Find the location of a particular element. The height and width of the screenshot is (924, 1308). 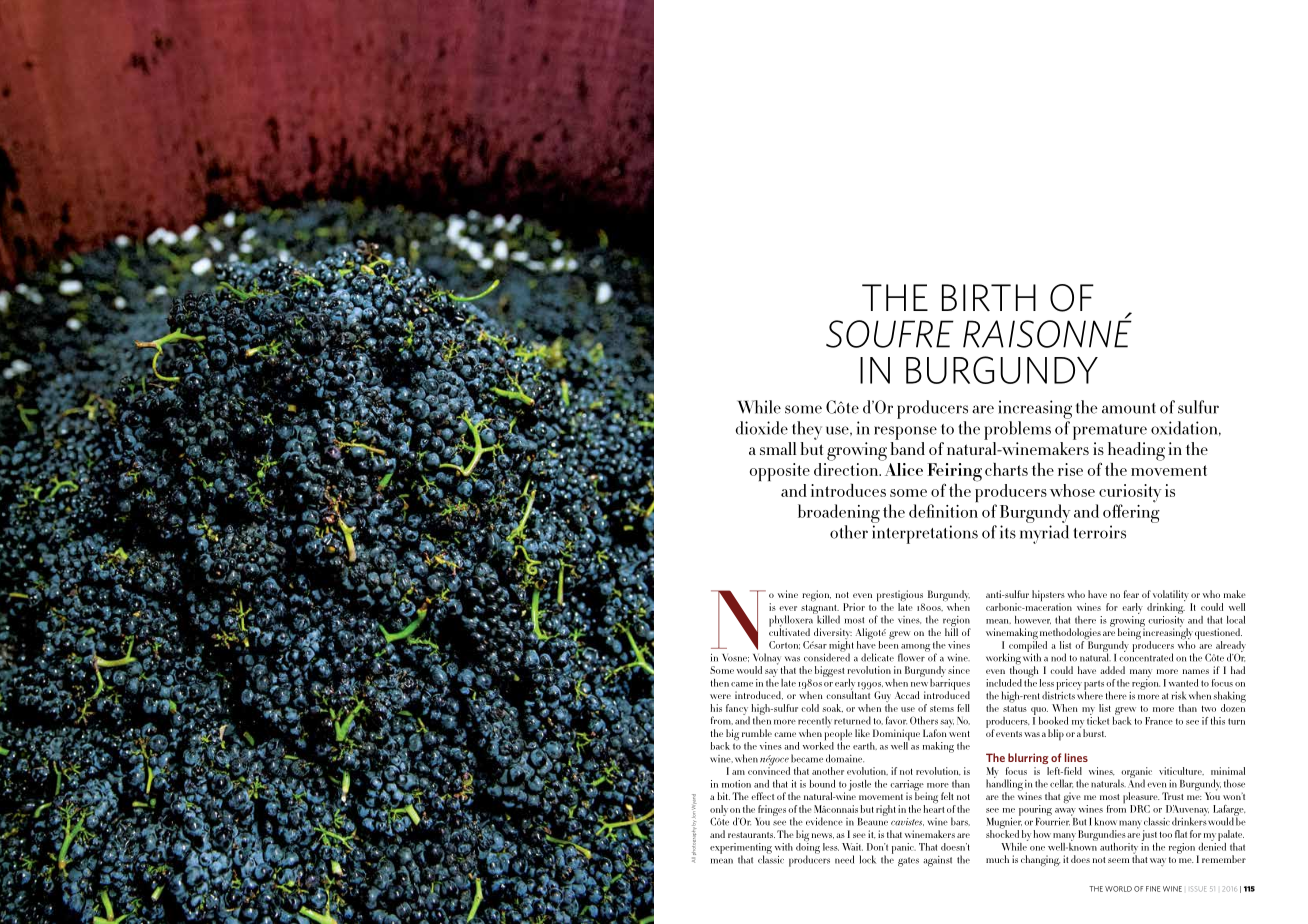

volatility is located at coordinates (1171, 597).
